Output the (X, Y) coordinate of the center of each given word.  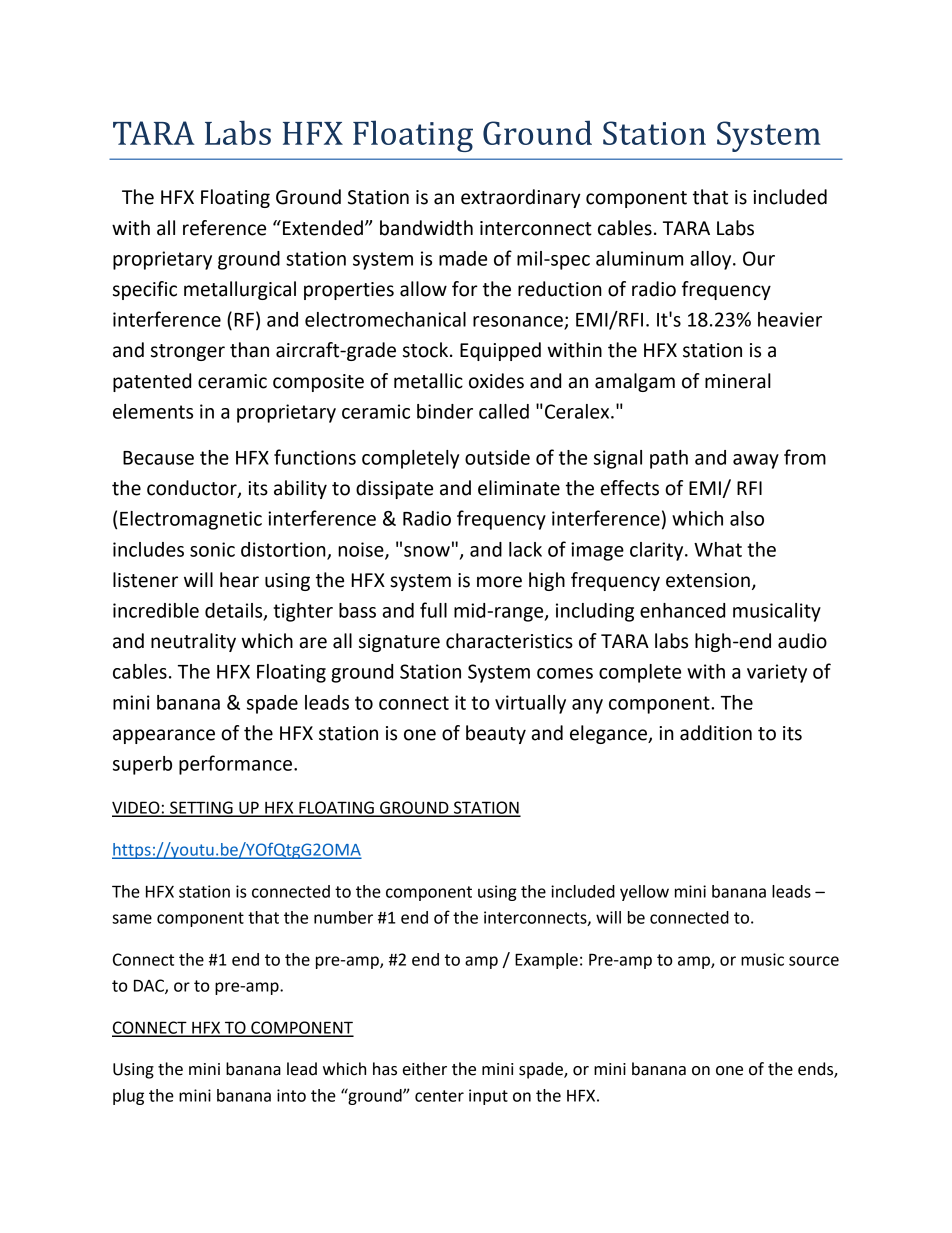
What (718, 549)
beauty (496, 734)
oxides (496, 381)
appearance (164, 736)
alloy (712, 260)
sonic (212, 549)
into (291, 1095)
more (499, 582)
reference (224, 228)
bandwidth (426, 228)
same (132, 919)
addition (716, 733)
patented (152, 382)
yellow (644, 893)
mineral (738, 381)
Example (546, 961)
